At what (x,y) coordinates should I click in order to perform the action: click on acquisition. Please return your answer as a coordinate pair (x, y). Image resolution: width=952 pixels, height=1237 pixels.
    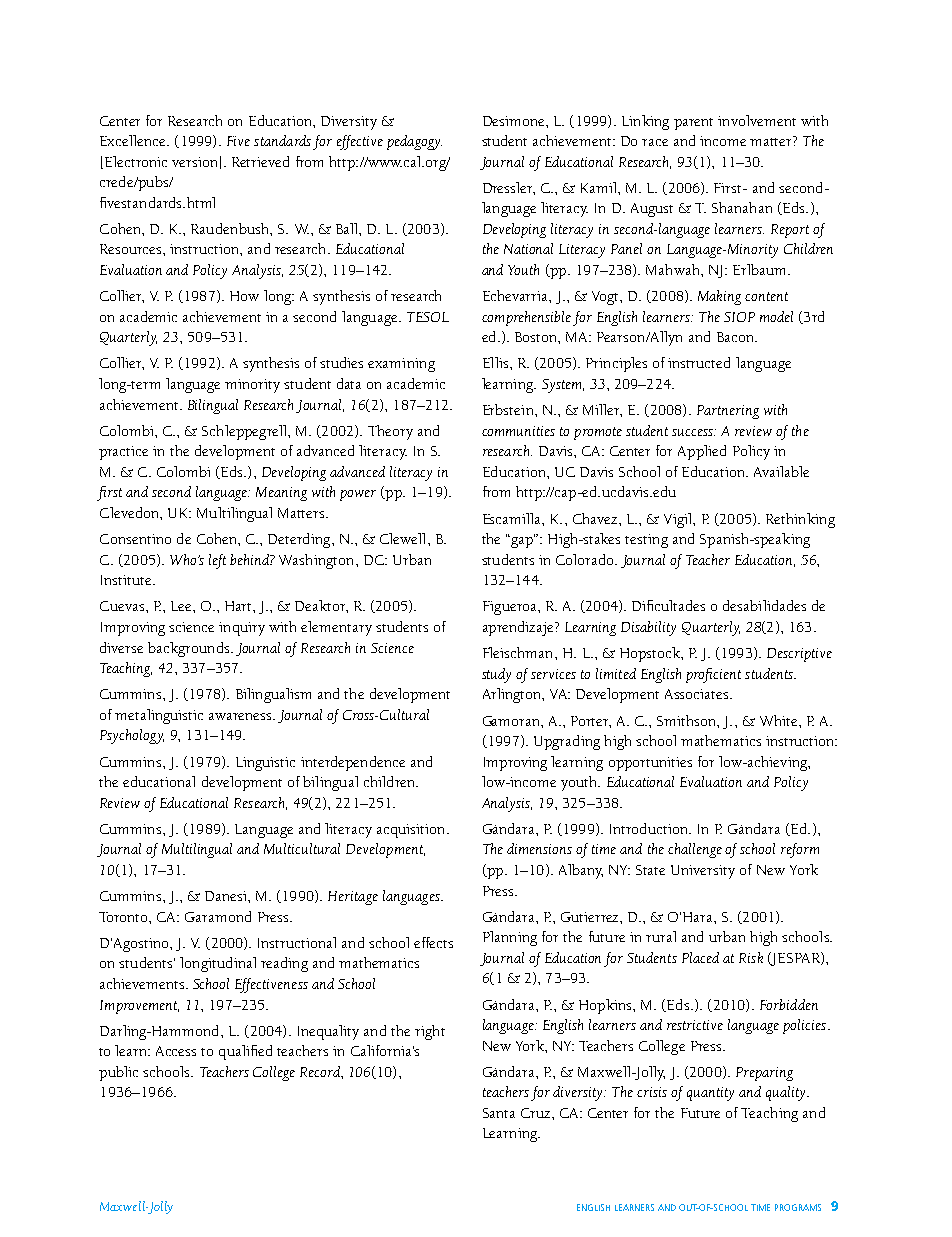
    Looking at the image, I should click on (412, 831).
